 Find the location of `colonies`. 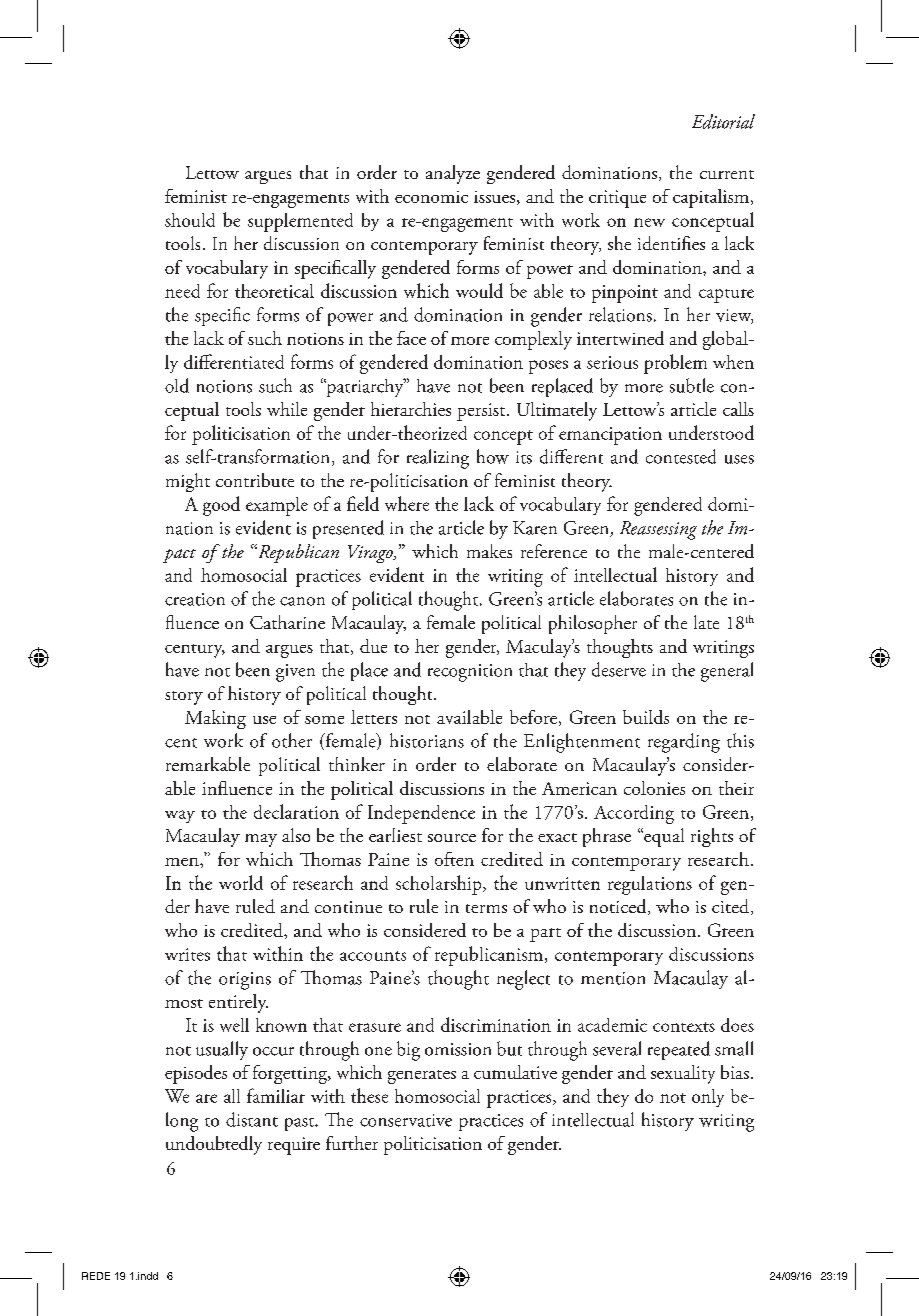

colonies is located at coordinates (654, 788).
